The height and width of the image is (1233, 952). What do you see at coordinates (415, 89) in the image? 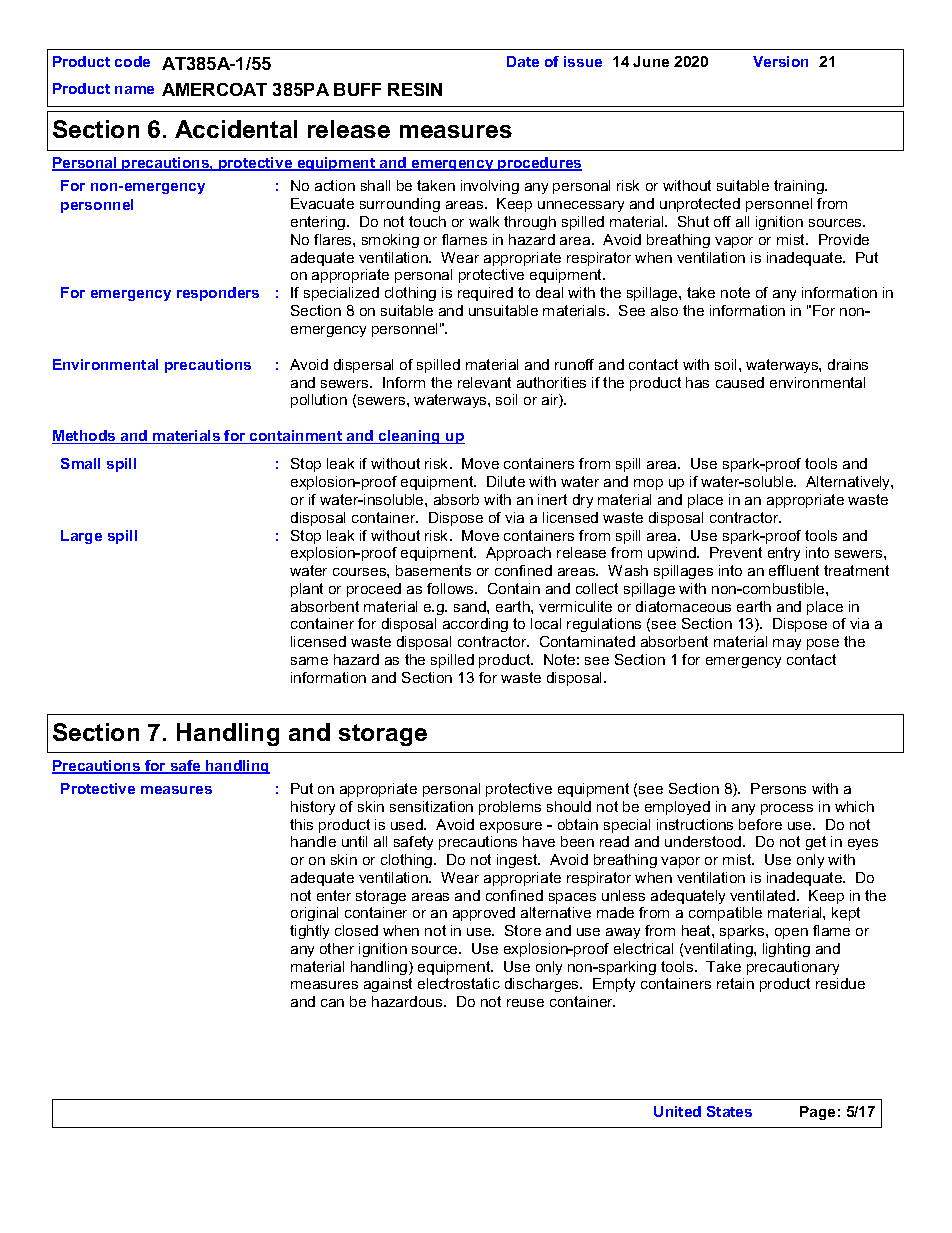
I see `RESIN` at bounding box center [415, 89].
